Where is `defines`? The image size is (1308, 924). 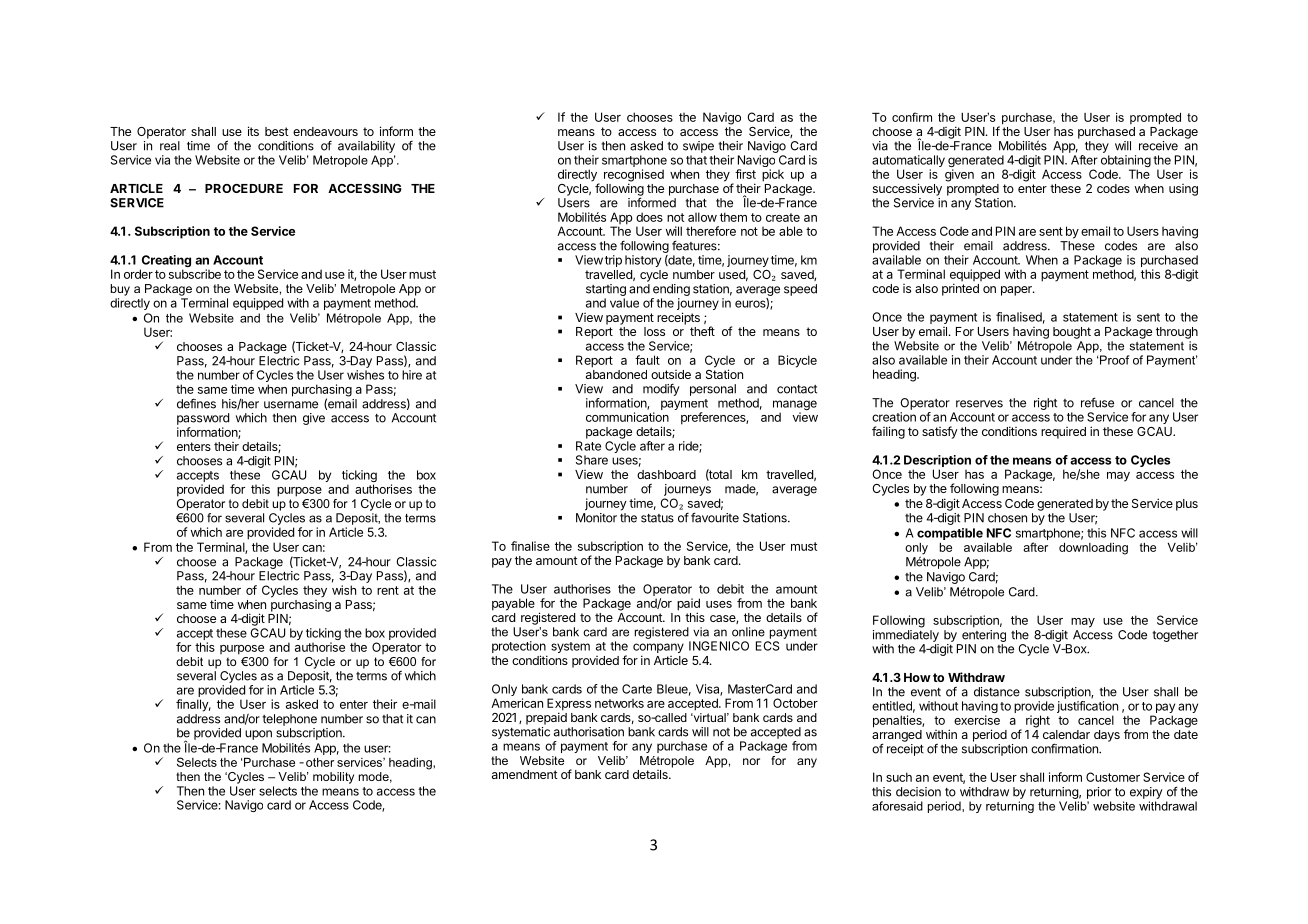 defines is located at coordinates (196, 403).
